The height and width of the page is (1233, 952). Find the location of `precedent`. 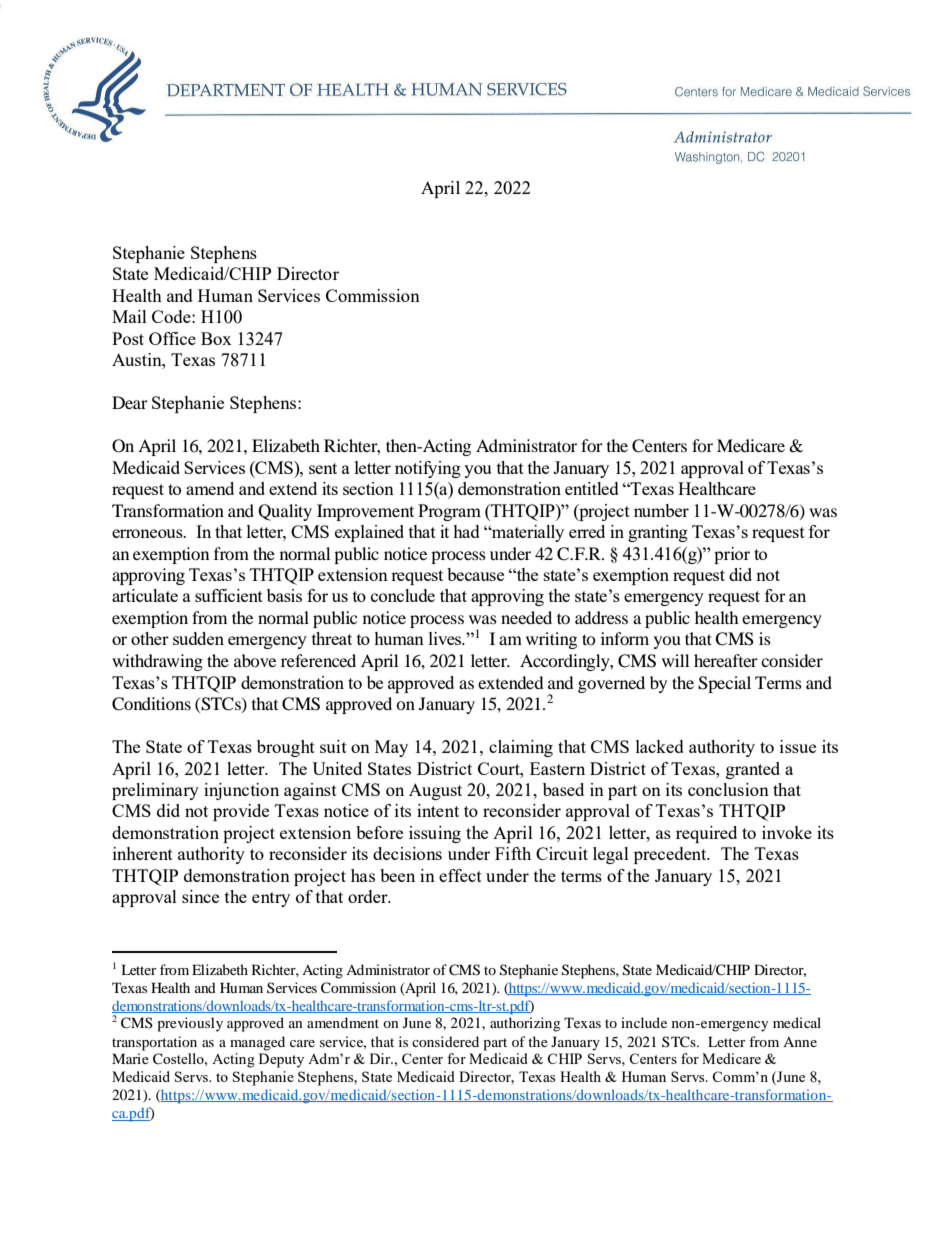

precedent is located at coordinates (671, 855).
